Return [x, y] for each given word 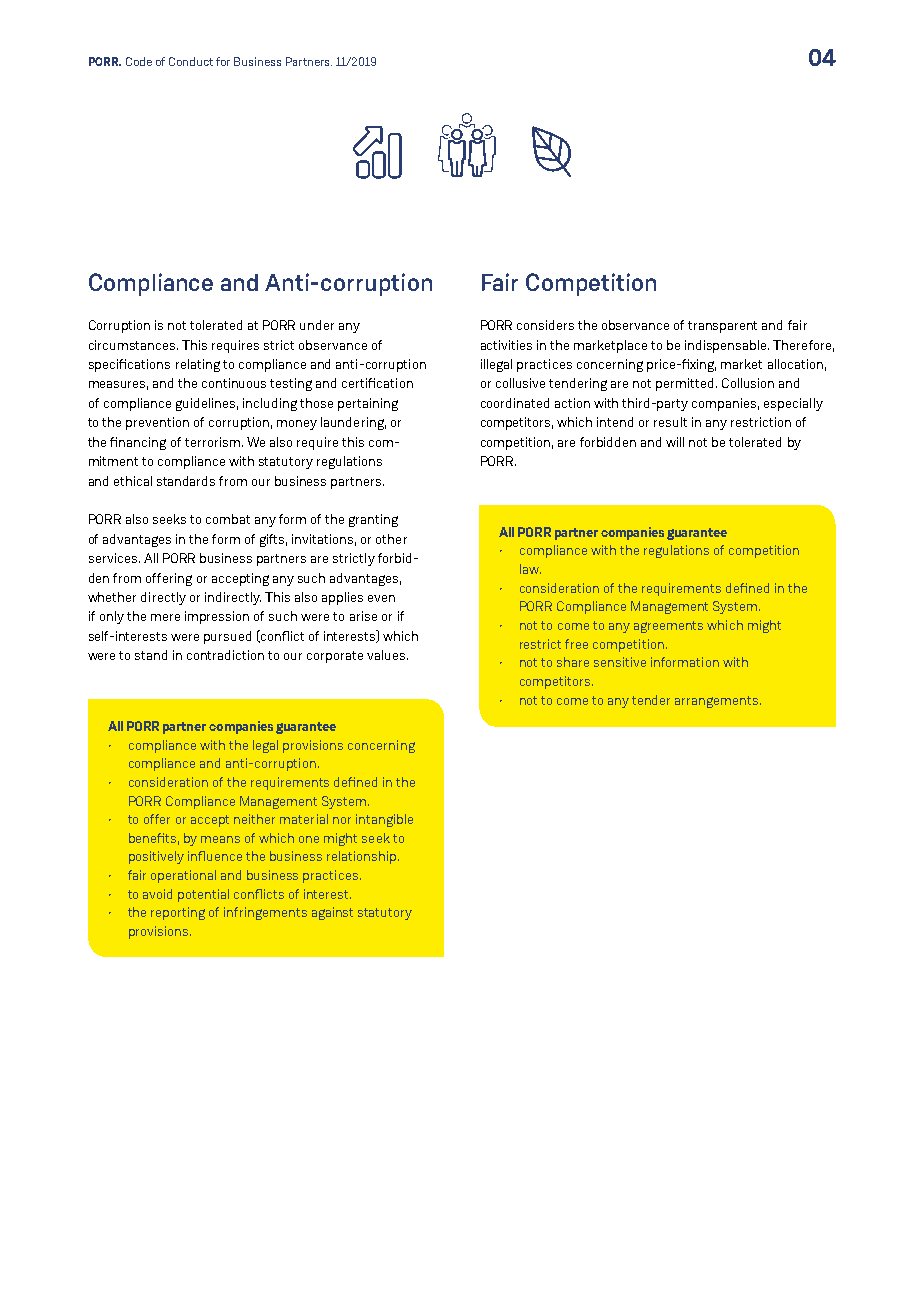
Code [139, 61]
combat [228, 519]
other [391, 539]
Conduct [191, 61]
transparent [722, 327]
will [675, 442]
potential [203, 895]
